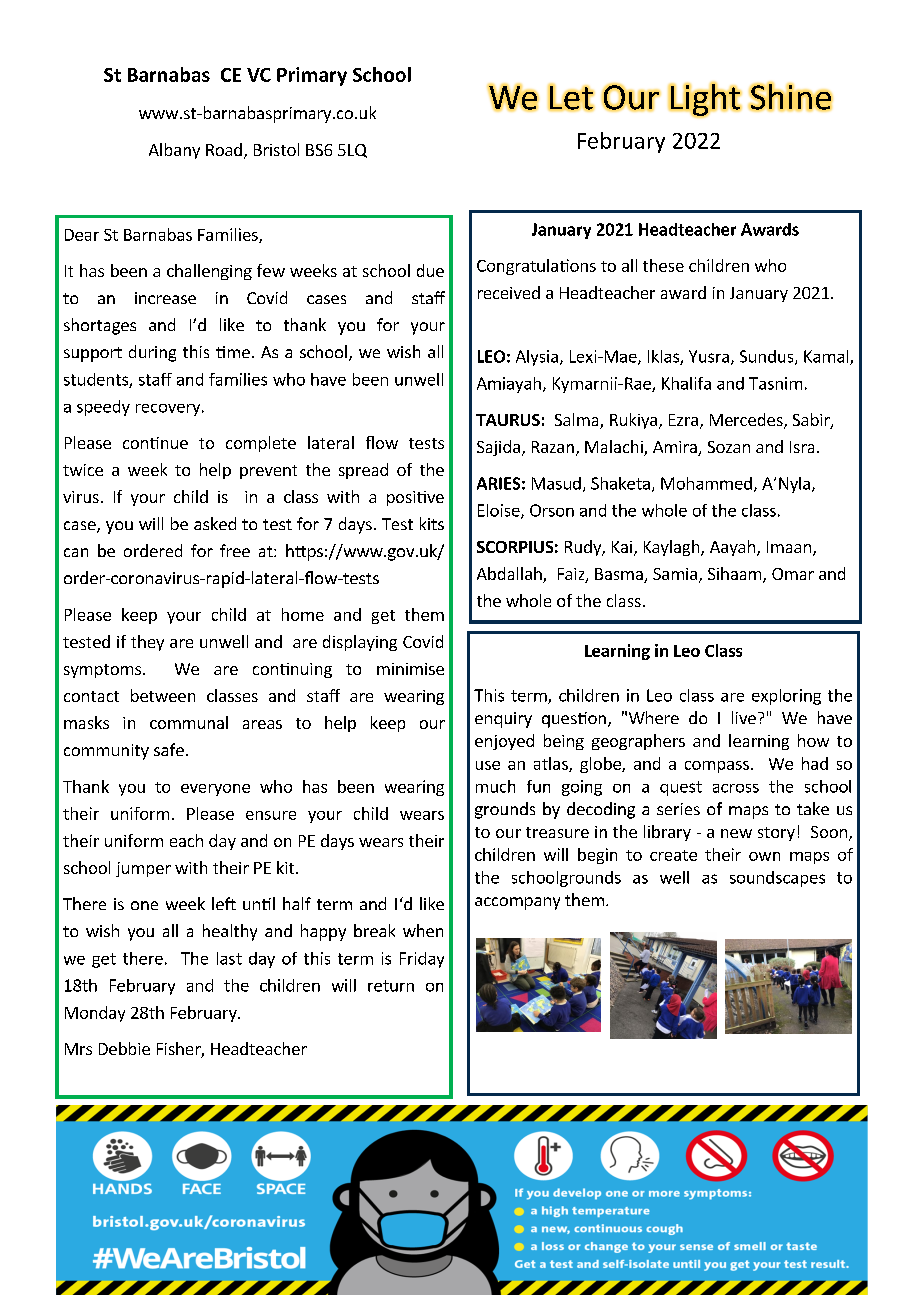 This screenshot has width=924, height=1308. I want to click on Debbie, so click(124, 1048).
